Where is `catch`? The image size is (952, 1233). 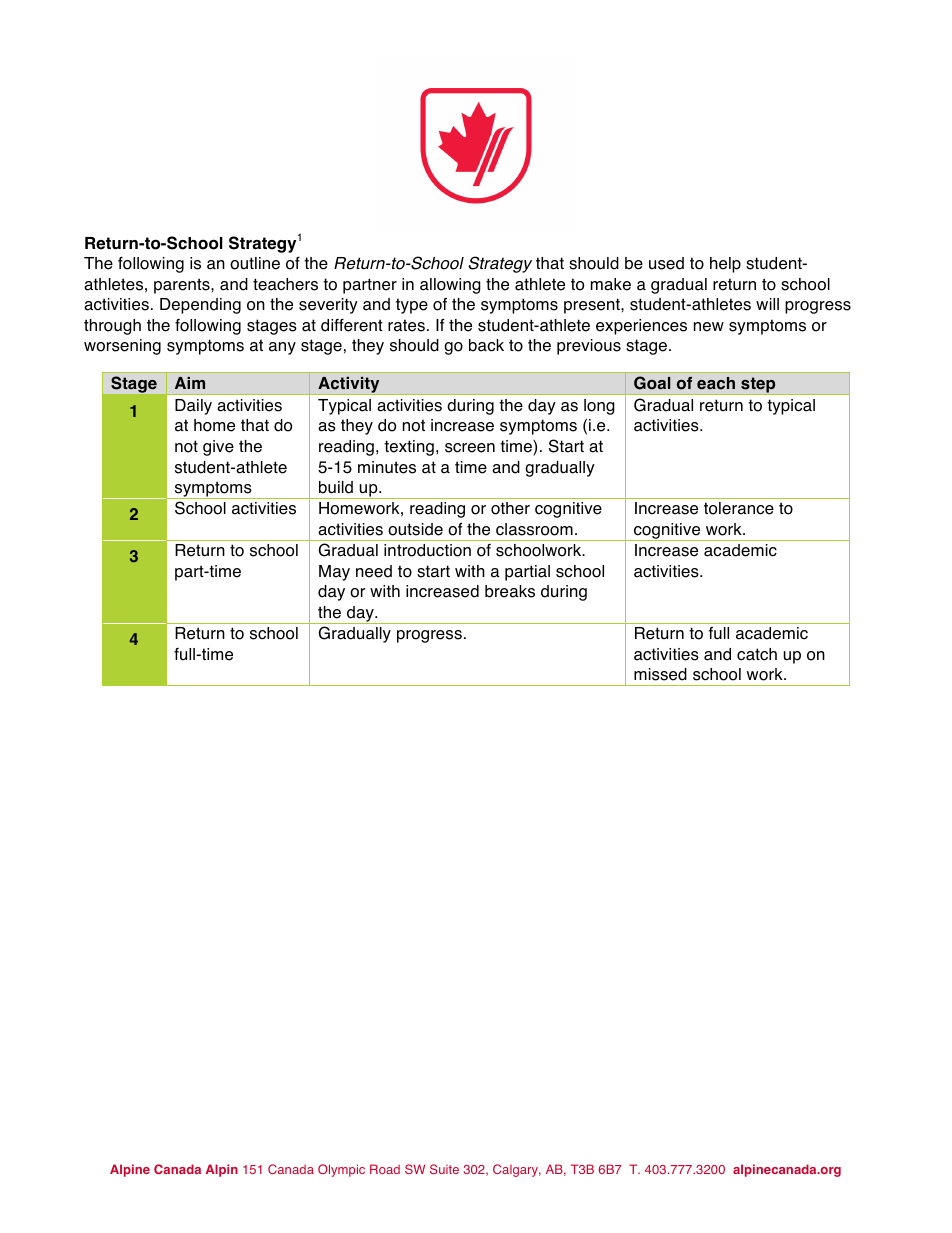 catch is located at coordinates (757, 654).
